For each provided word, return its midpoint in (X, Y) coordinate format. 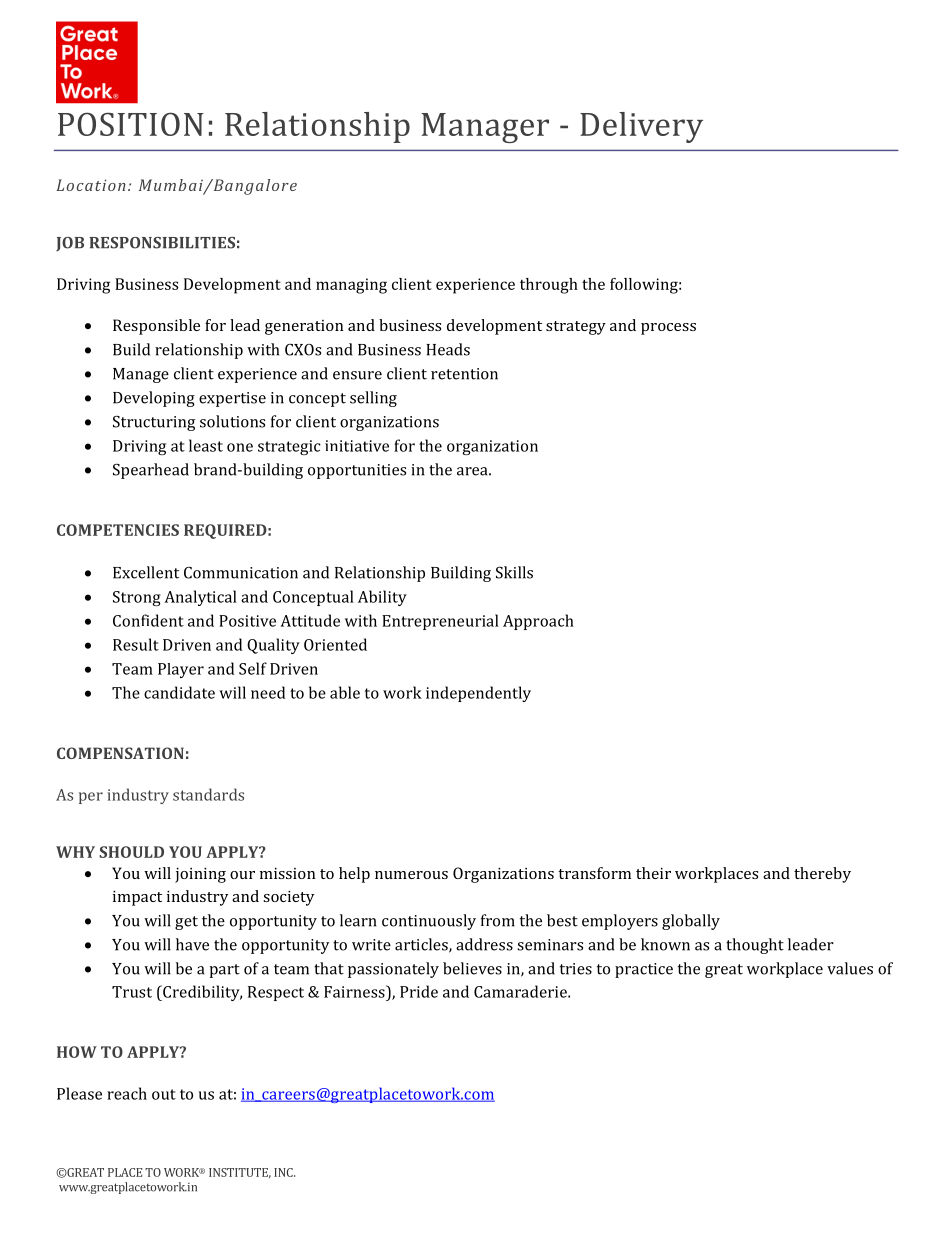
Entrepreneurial (440, 622)
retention (464, 374)
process (668, 329)
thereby (822, 875)
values (850, 968)
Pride (419, 991)
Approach (538, 622)
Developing (154, 399)
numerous (411, 875)
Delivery (641, 127)
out (164, 1094)
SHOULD (131, 852)
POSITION (131, 124)
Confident (148, 620)
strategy (576, 328)
